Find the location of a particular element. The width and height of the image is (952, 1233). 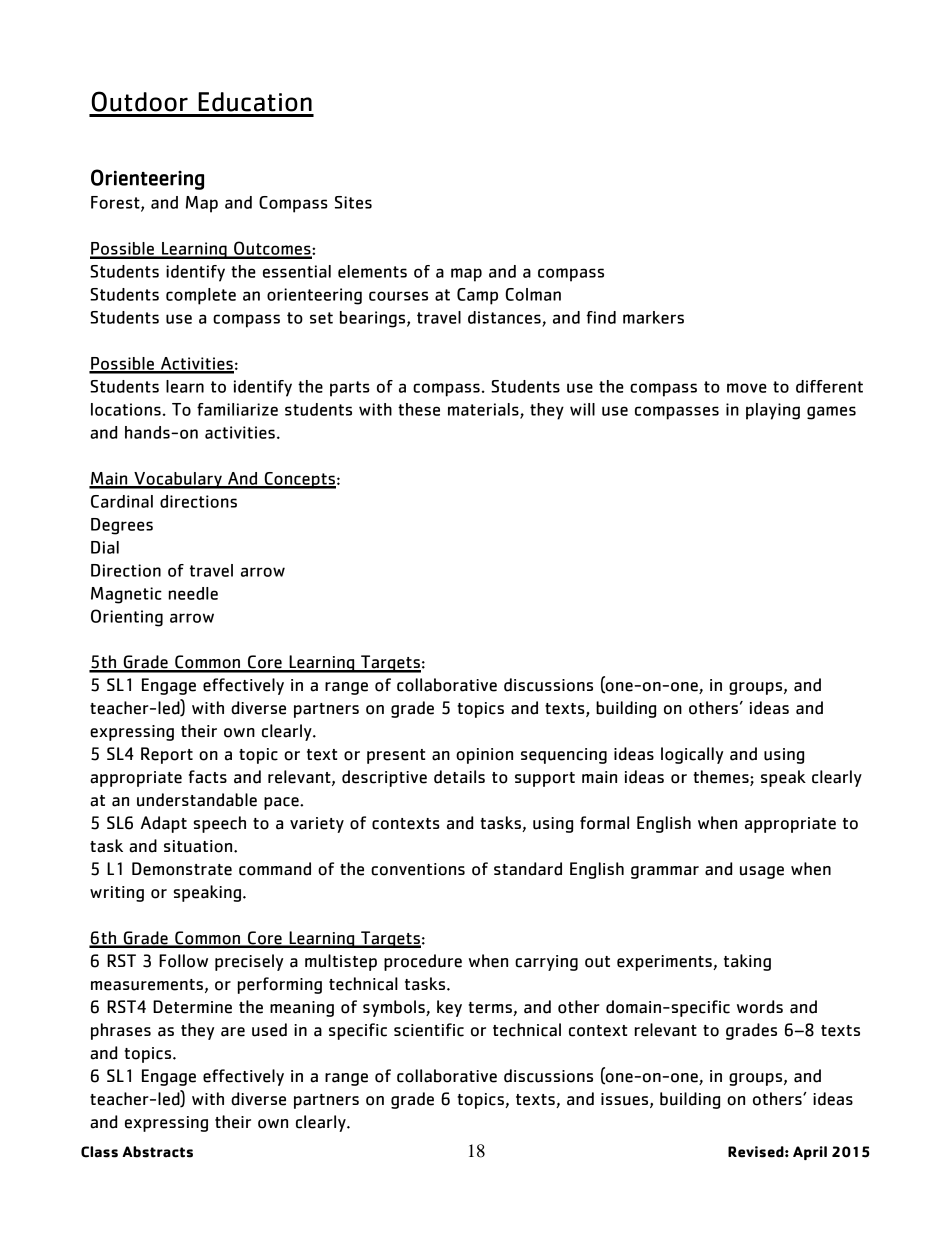

playing is located at coordinates (773, 411).
